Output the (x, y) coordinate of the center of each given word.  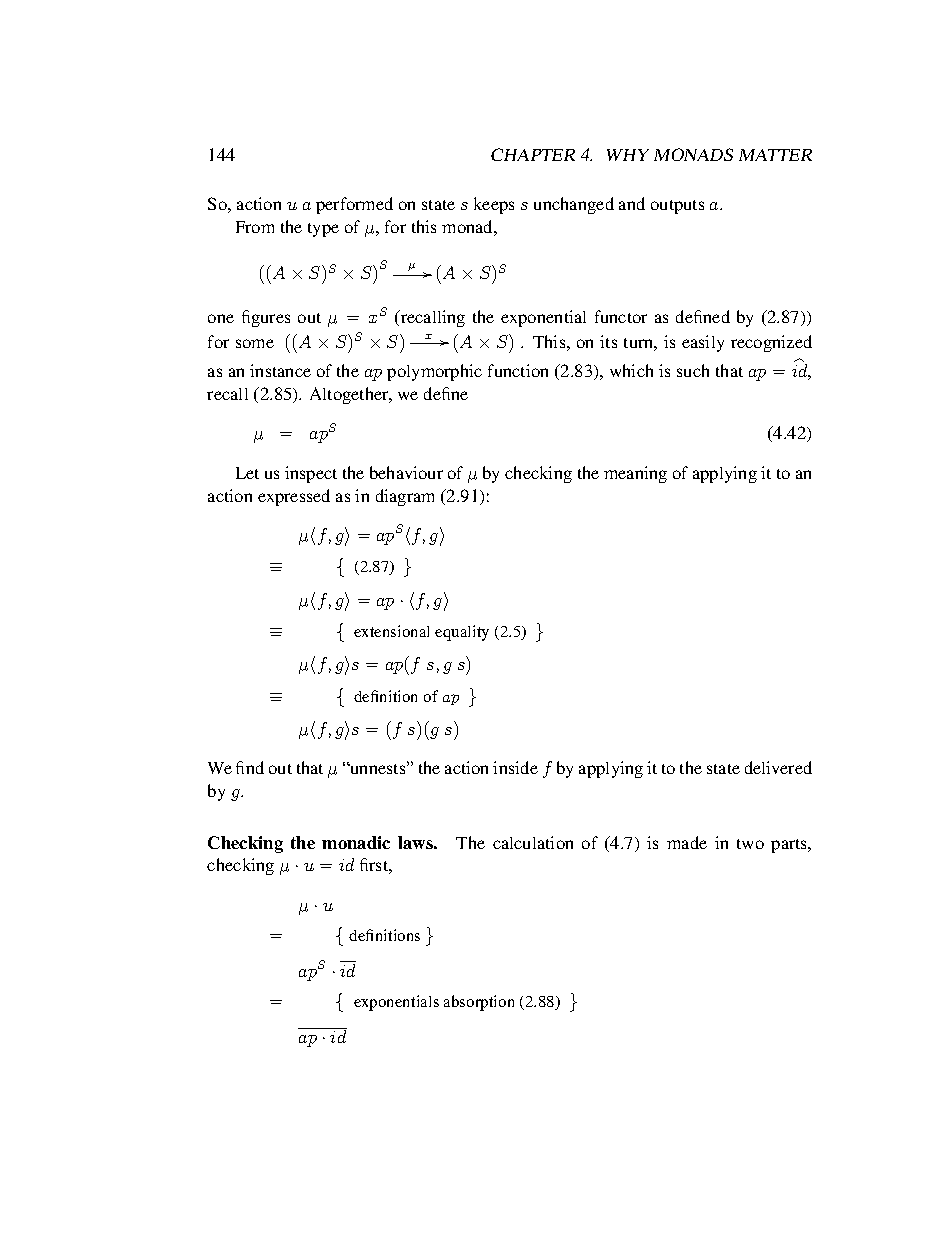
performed (354, 205)
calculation (533, 842)
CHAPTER (533, 154)
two (750, 844)
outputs (677, 207)
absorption (479, 1003)
